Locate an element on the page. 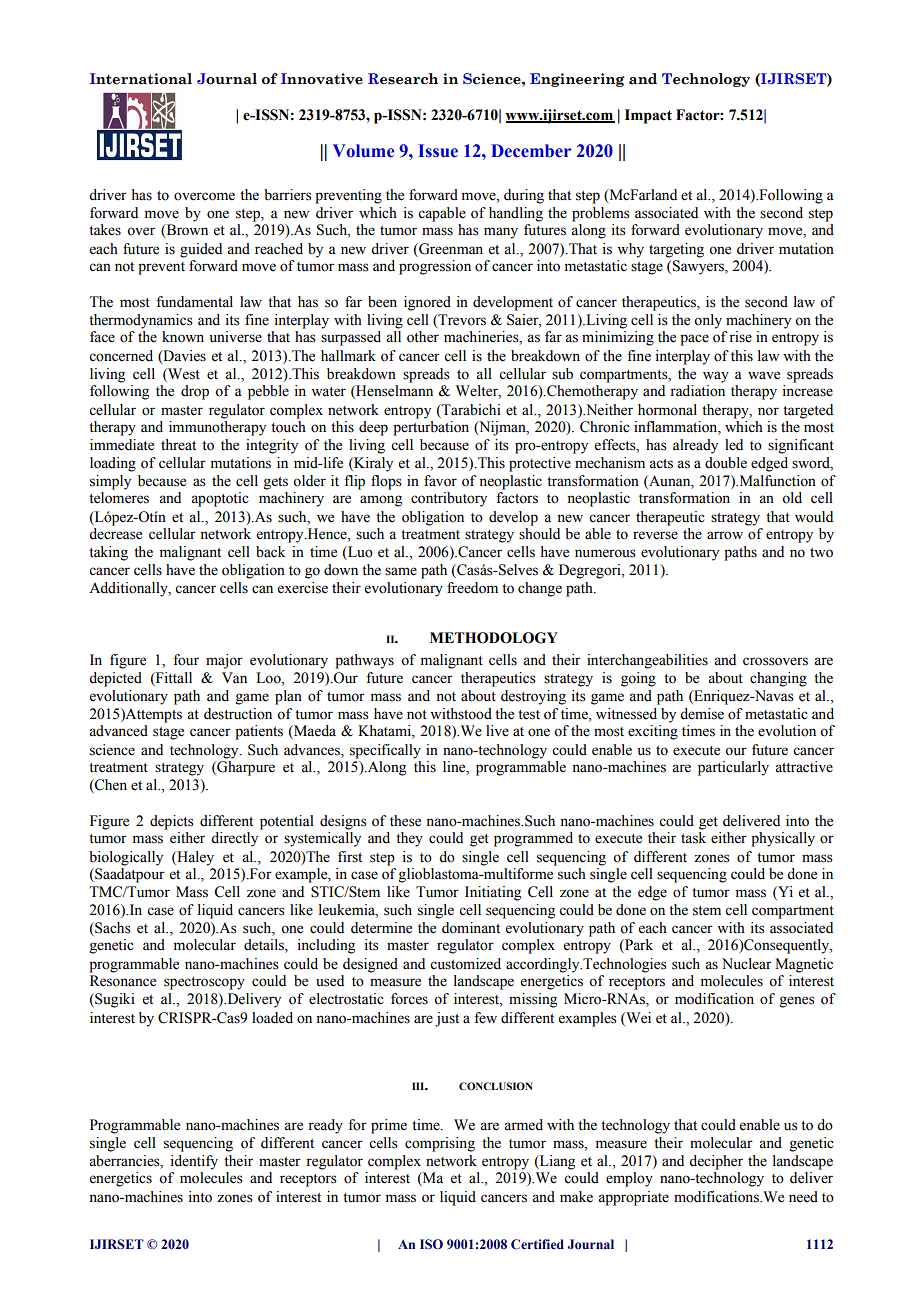  barriers is located at coordinates (288, 195).
